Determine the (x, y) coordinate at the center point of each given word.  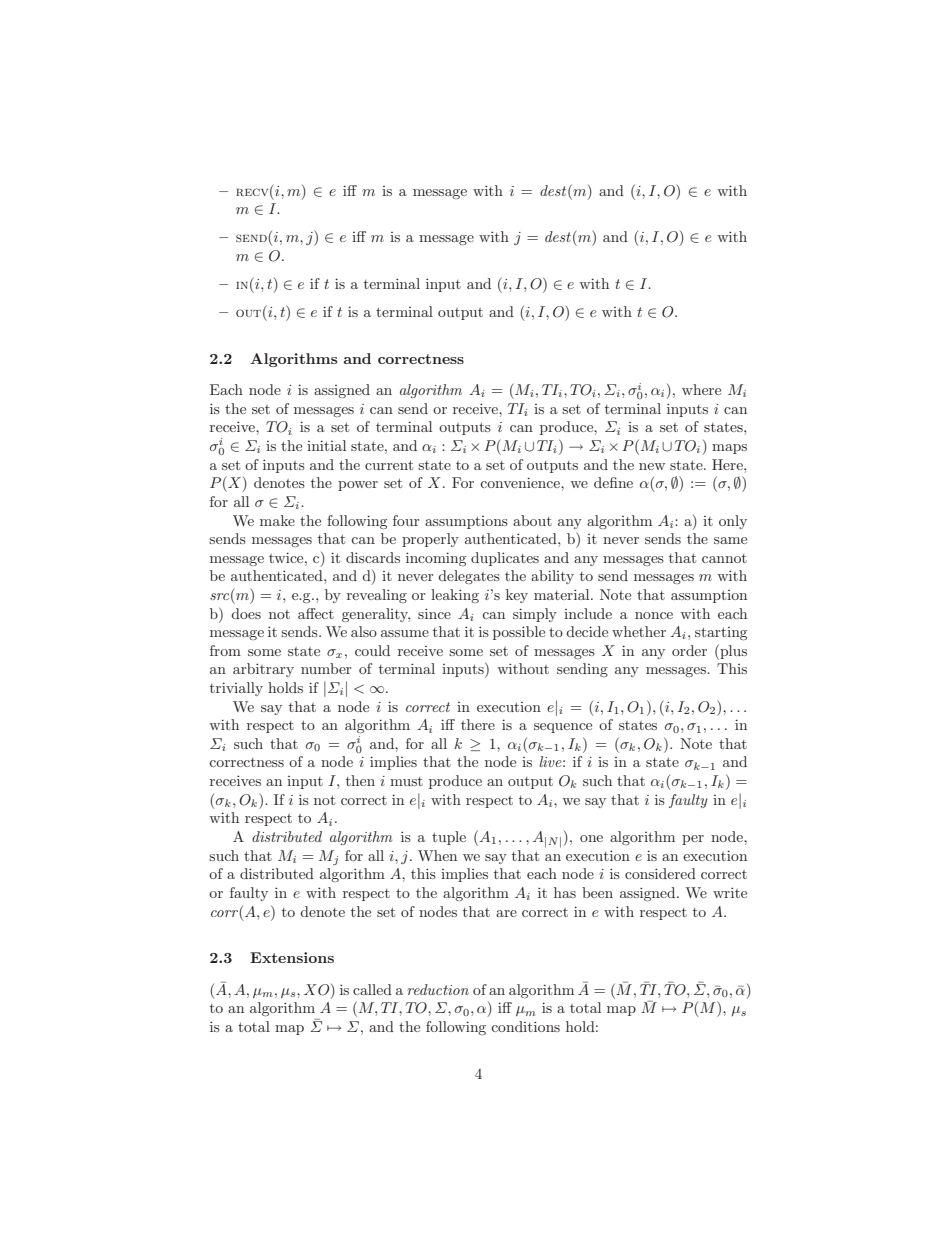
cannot (724, 558)
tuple (449, 838)
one (591, 838)
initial (326, 445)
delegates (469, 577)
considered (660, 873)
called (372, 989)
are (506, 913)
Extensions (292, 957)
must (406, 781)
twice (287, 557)
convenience (521, 482)
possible (519, 633)
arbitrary (263, 670)
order (689, 650)
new (652, 466)
